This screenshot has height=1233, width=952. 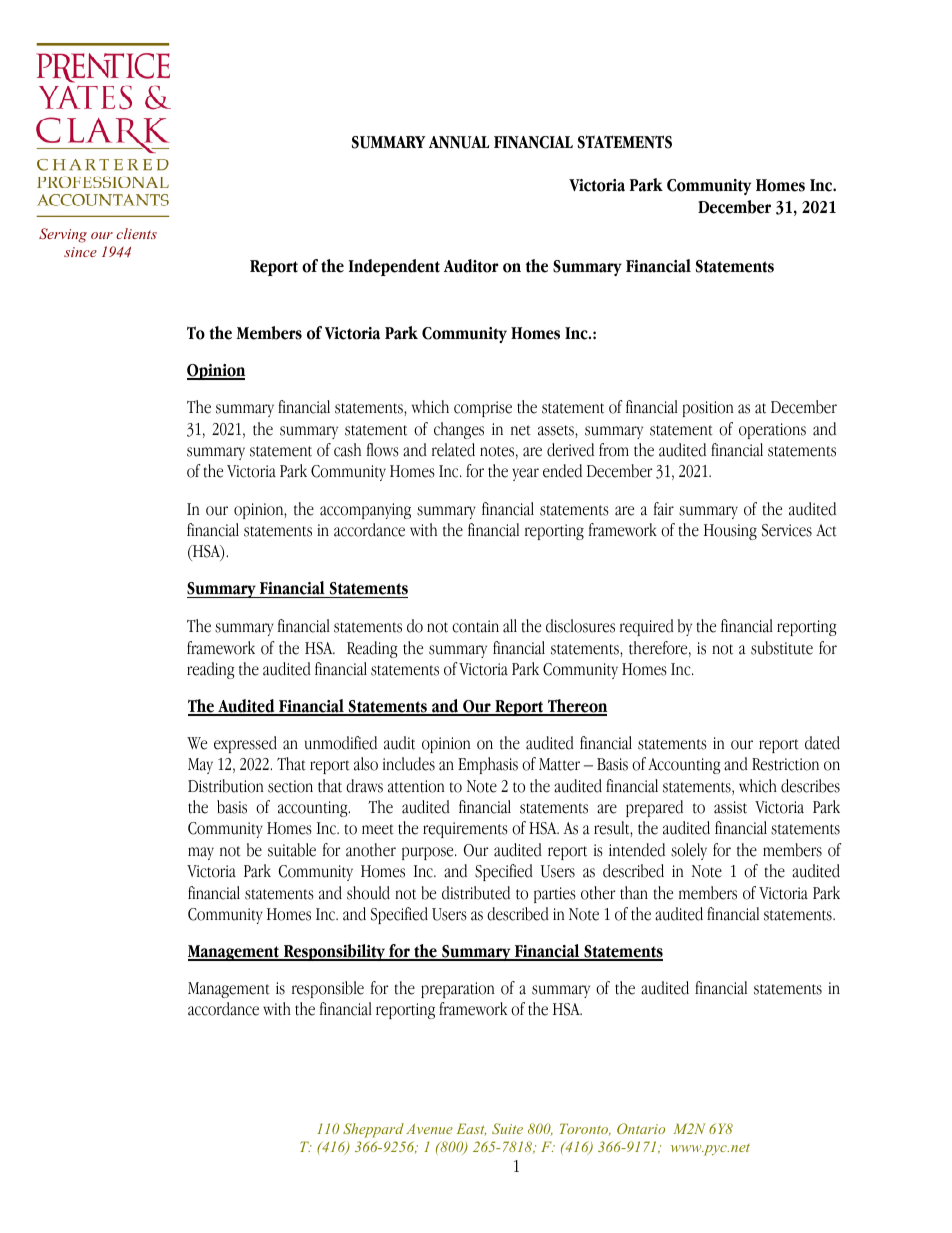 I want to click on cash, so click(x=347, y=450).
